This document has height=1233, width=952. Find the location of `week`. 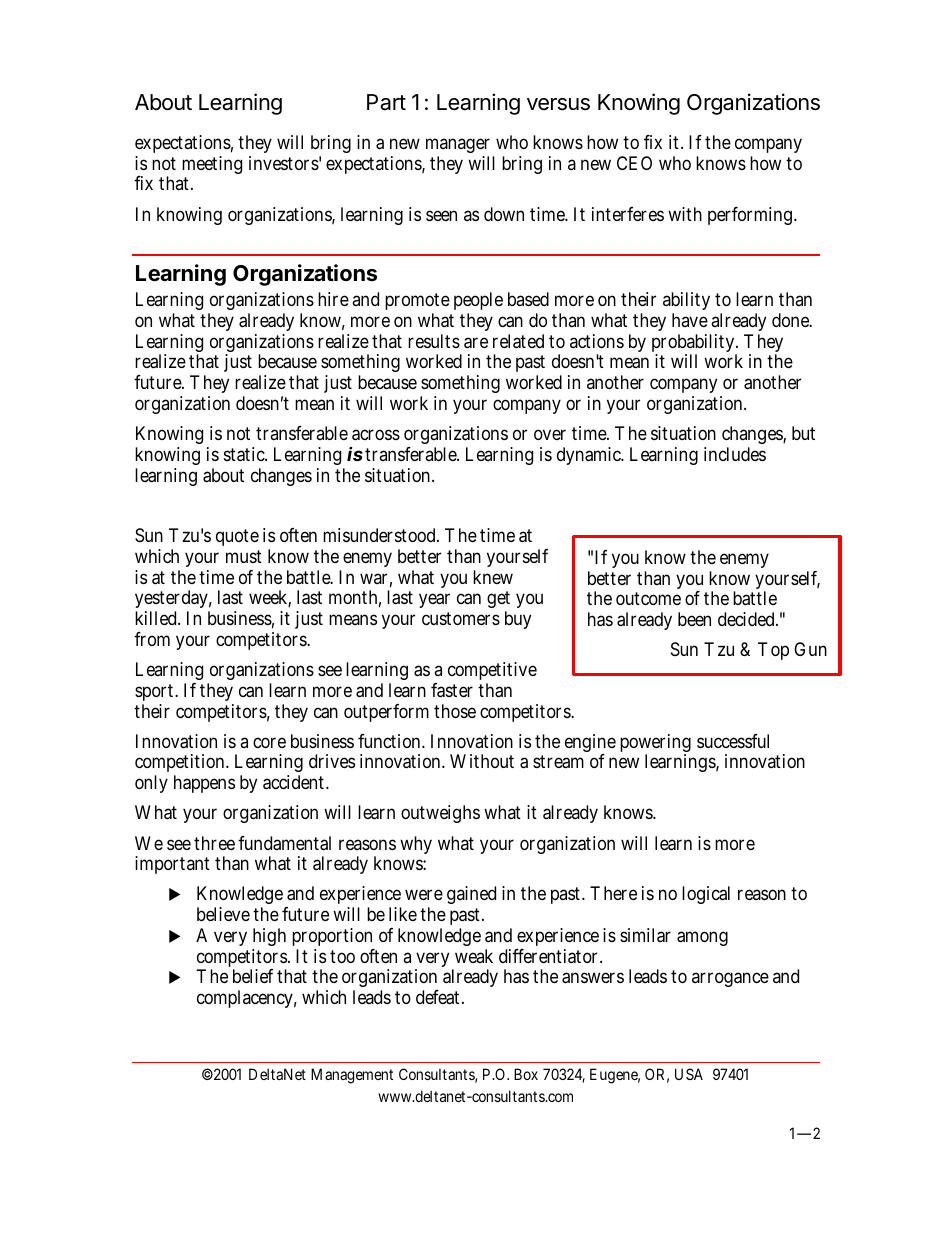

week is located at coordinates (270, 598).
